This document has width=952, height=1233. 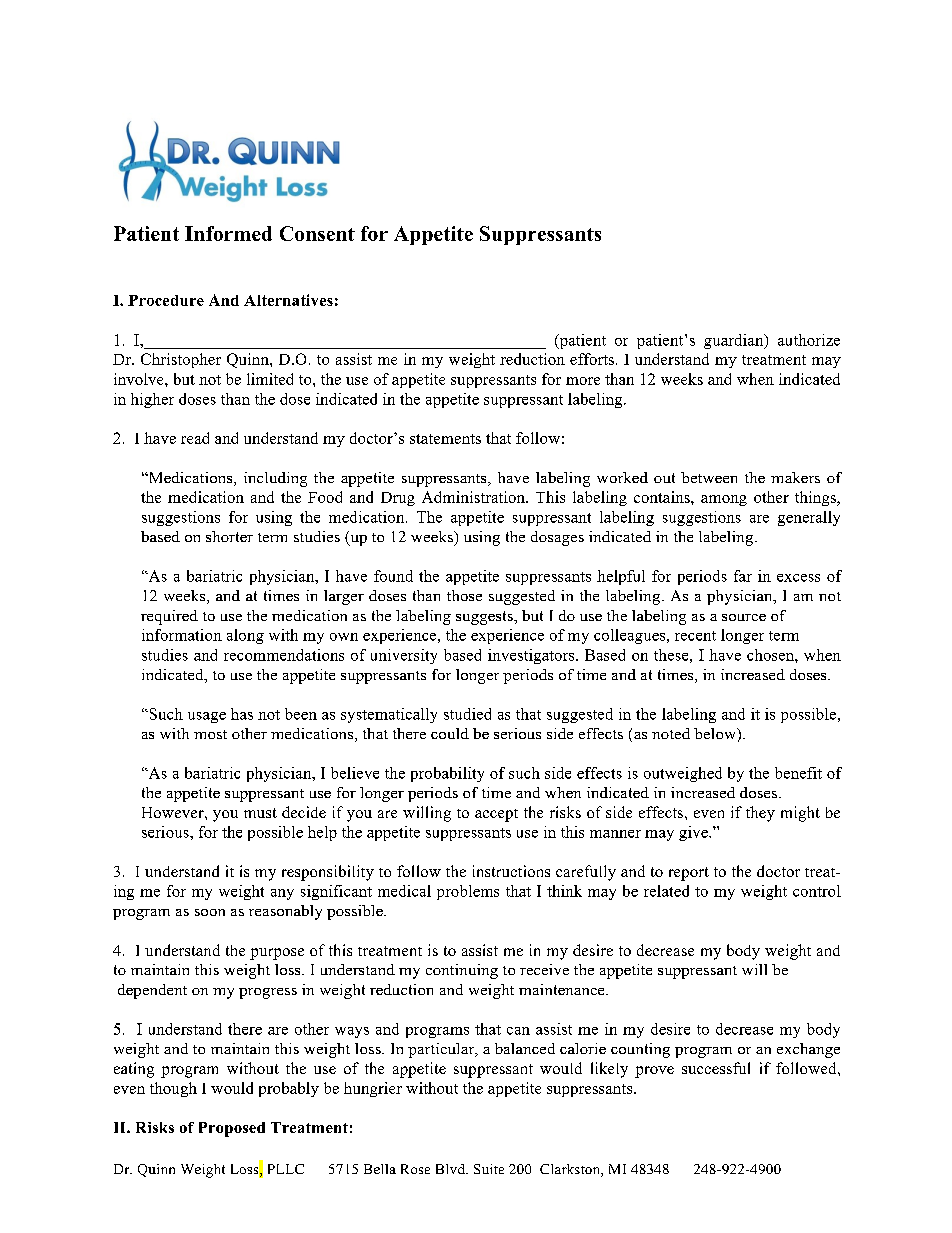 What do you see at coordinates (317, 233) in the document?
I see `Consent` at bounding box center [317, 233].
